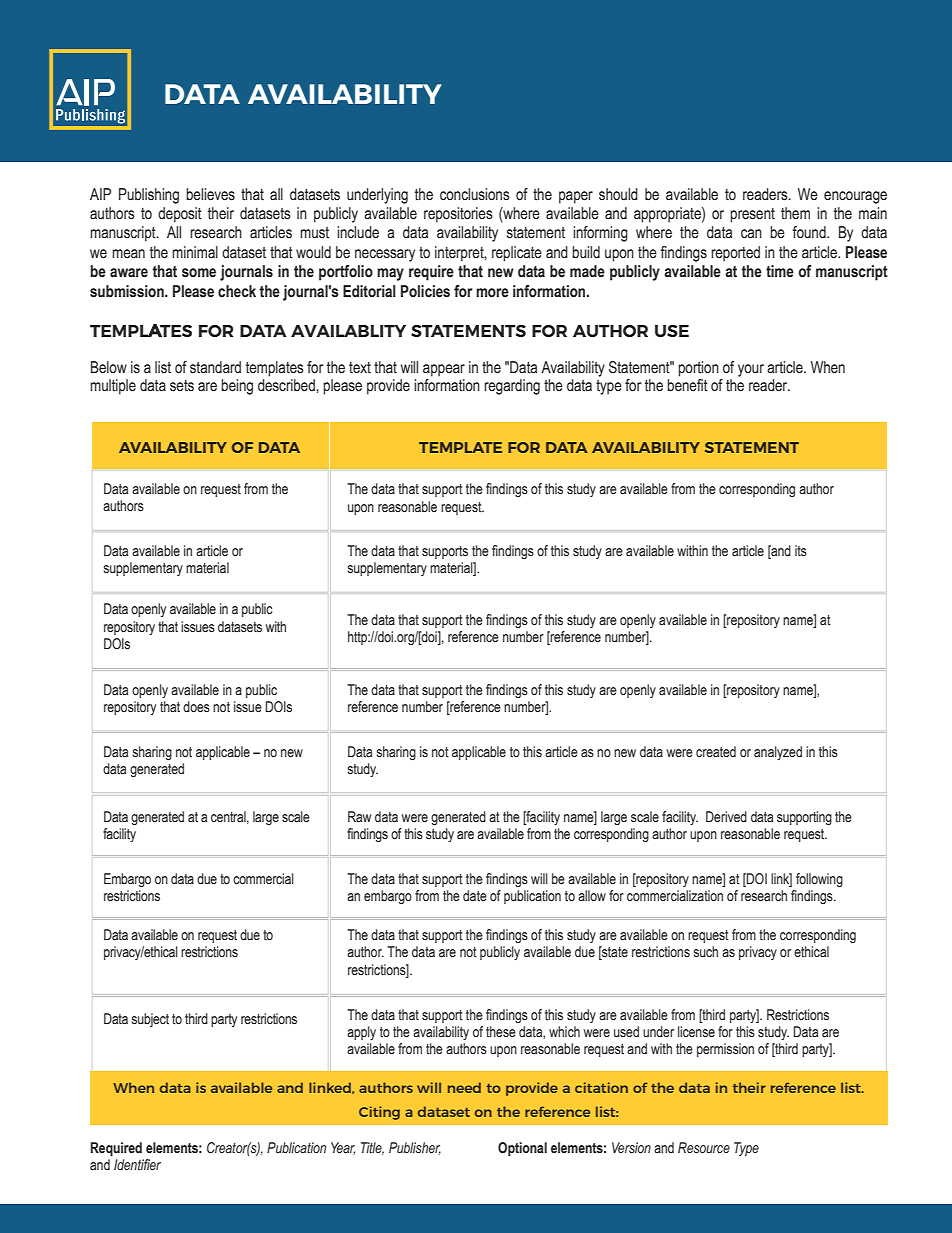 The image size is (952, 1233). I want to click on repositories, so click(458, 215).
